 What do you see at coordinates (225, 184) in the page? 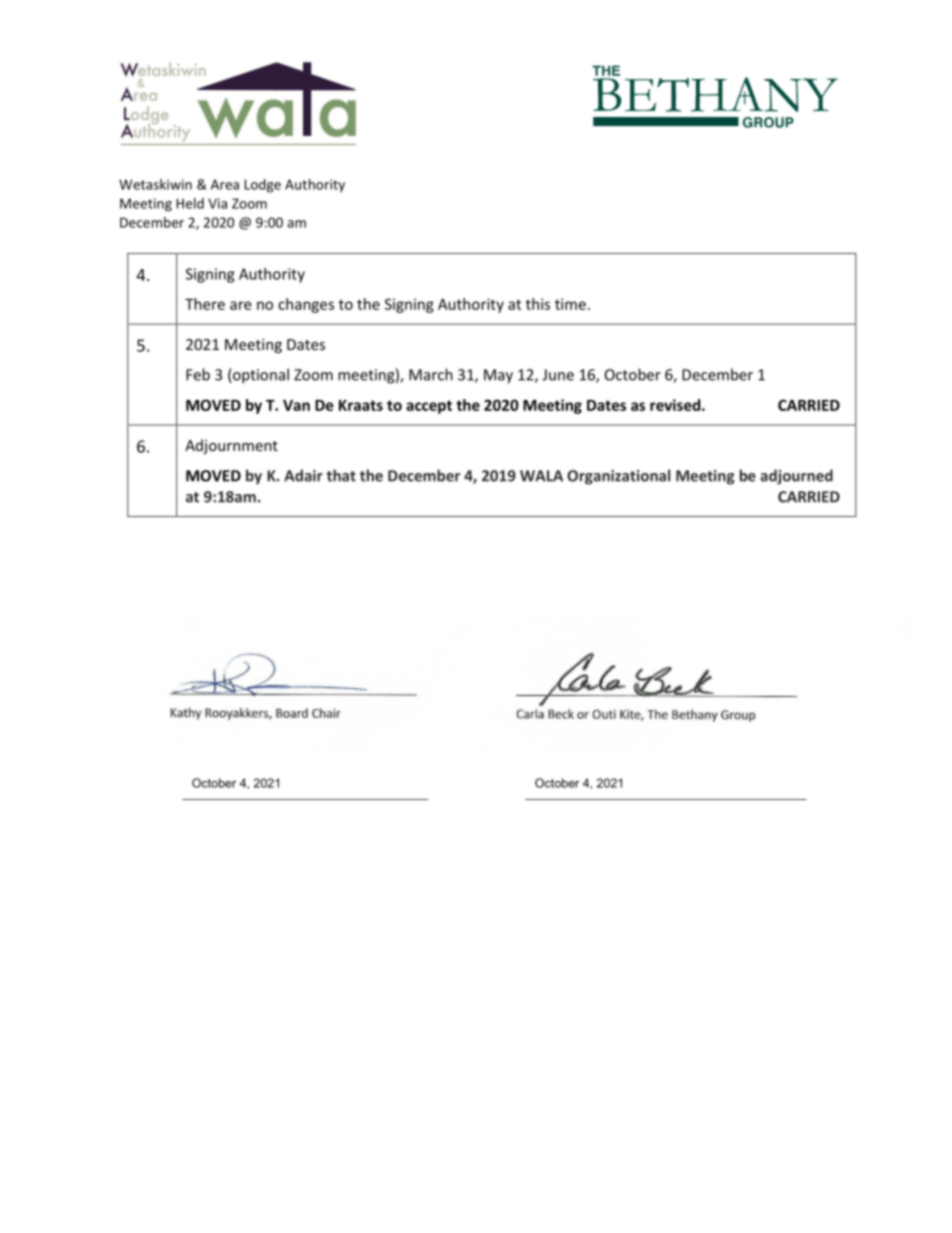
I see `Area` at bounding box center [225, 184].
